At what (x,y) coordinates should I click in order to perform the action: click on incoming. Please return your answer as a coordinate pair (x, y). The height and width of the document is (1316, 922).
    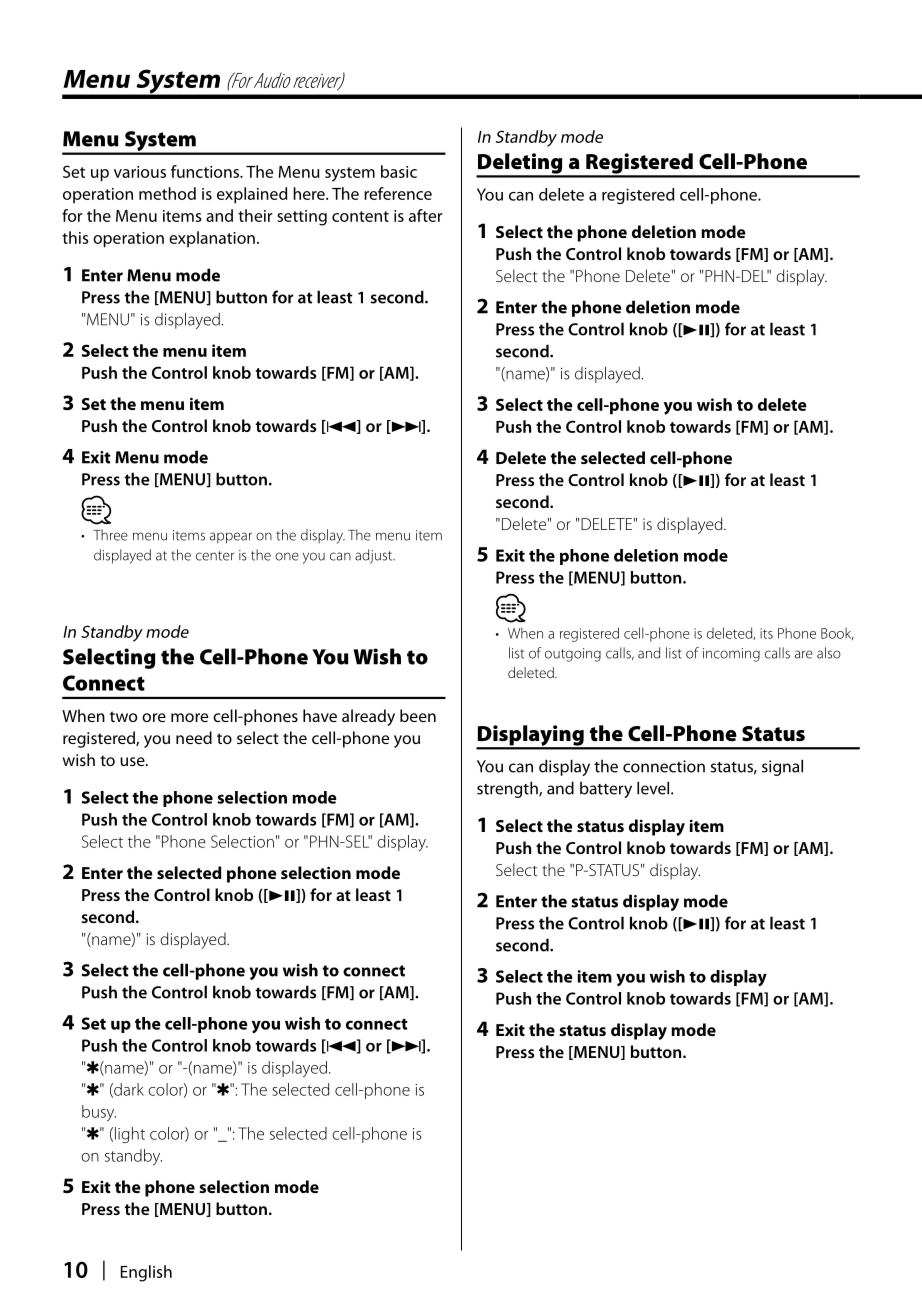
    Looking at the image, I should click on (731, 655).
